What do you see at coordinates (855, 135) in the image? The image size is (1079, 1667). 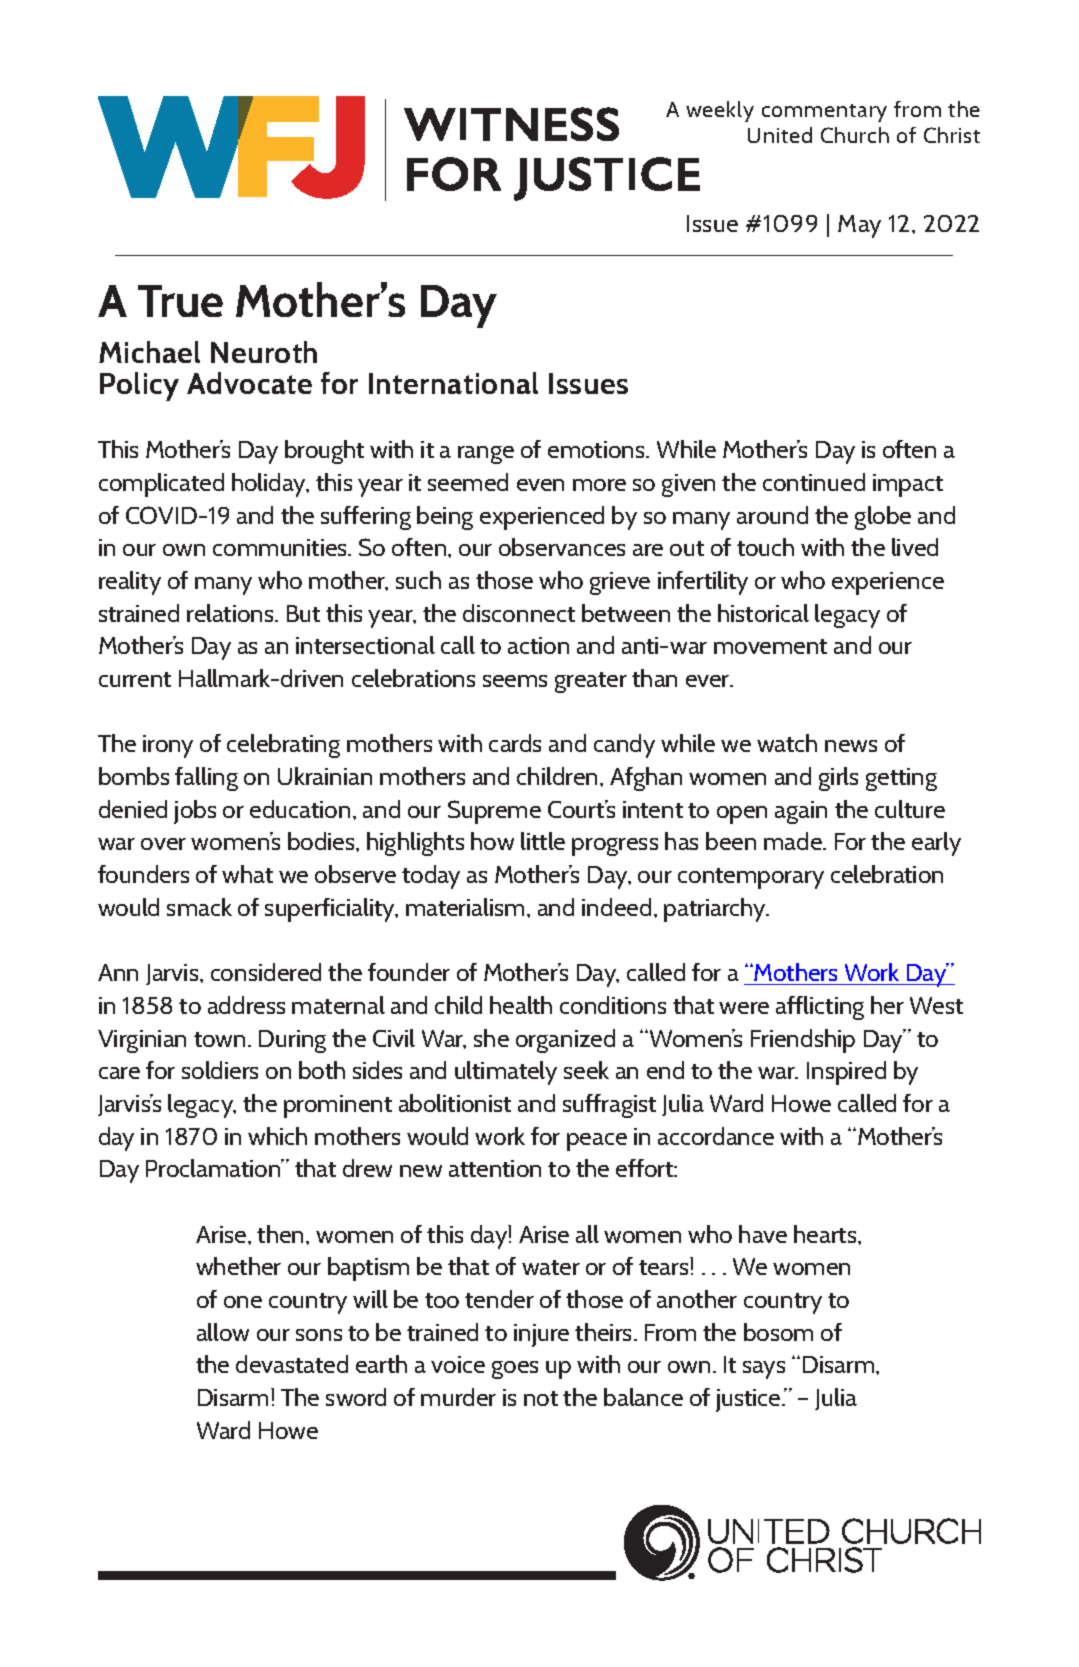 I see `Church` at bounding box center [855, 135].
